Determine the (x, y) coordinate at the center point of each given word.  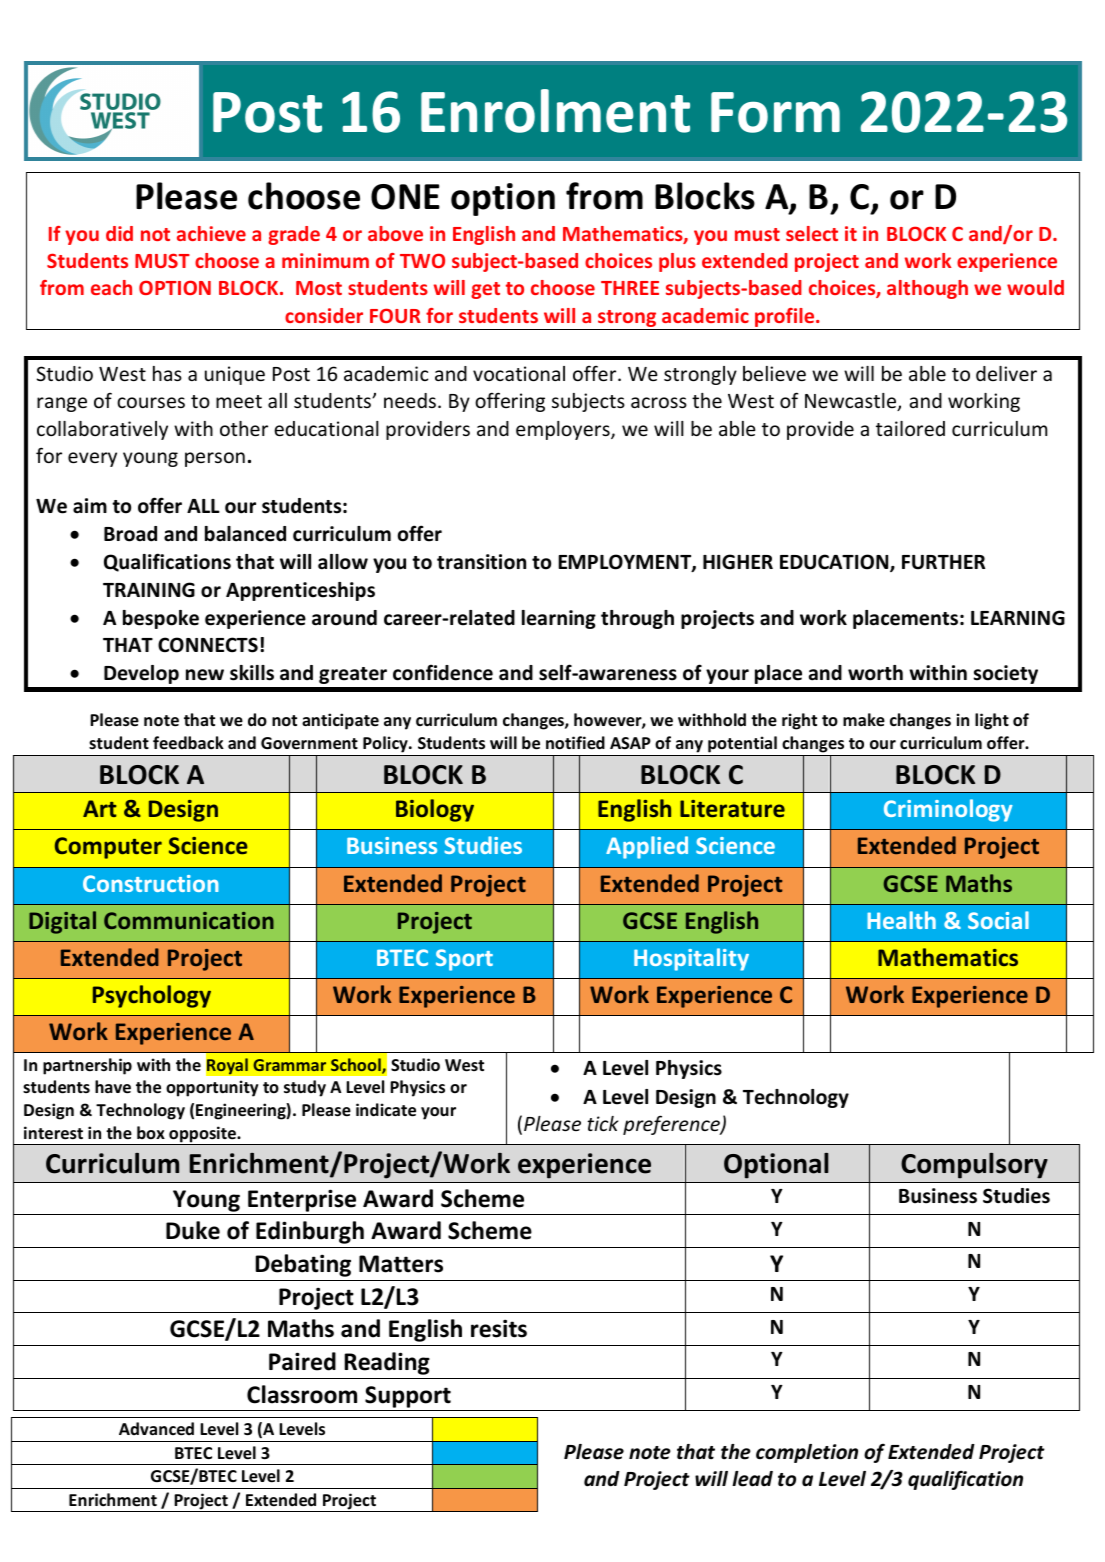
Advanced (156, 1429)
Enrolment (555, 111)
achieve (211, 233)
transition (481, 562)
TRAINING (149, 590)
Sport (464, 960)
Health (901, 920)
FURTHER (943, 562)
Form (775, 112)
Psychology (152, 996)
